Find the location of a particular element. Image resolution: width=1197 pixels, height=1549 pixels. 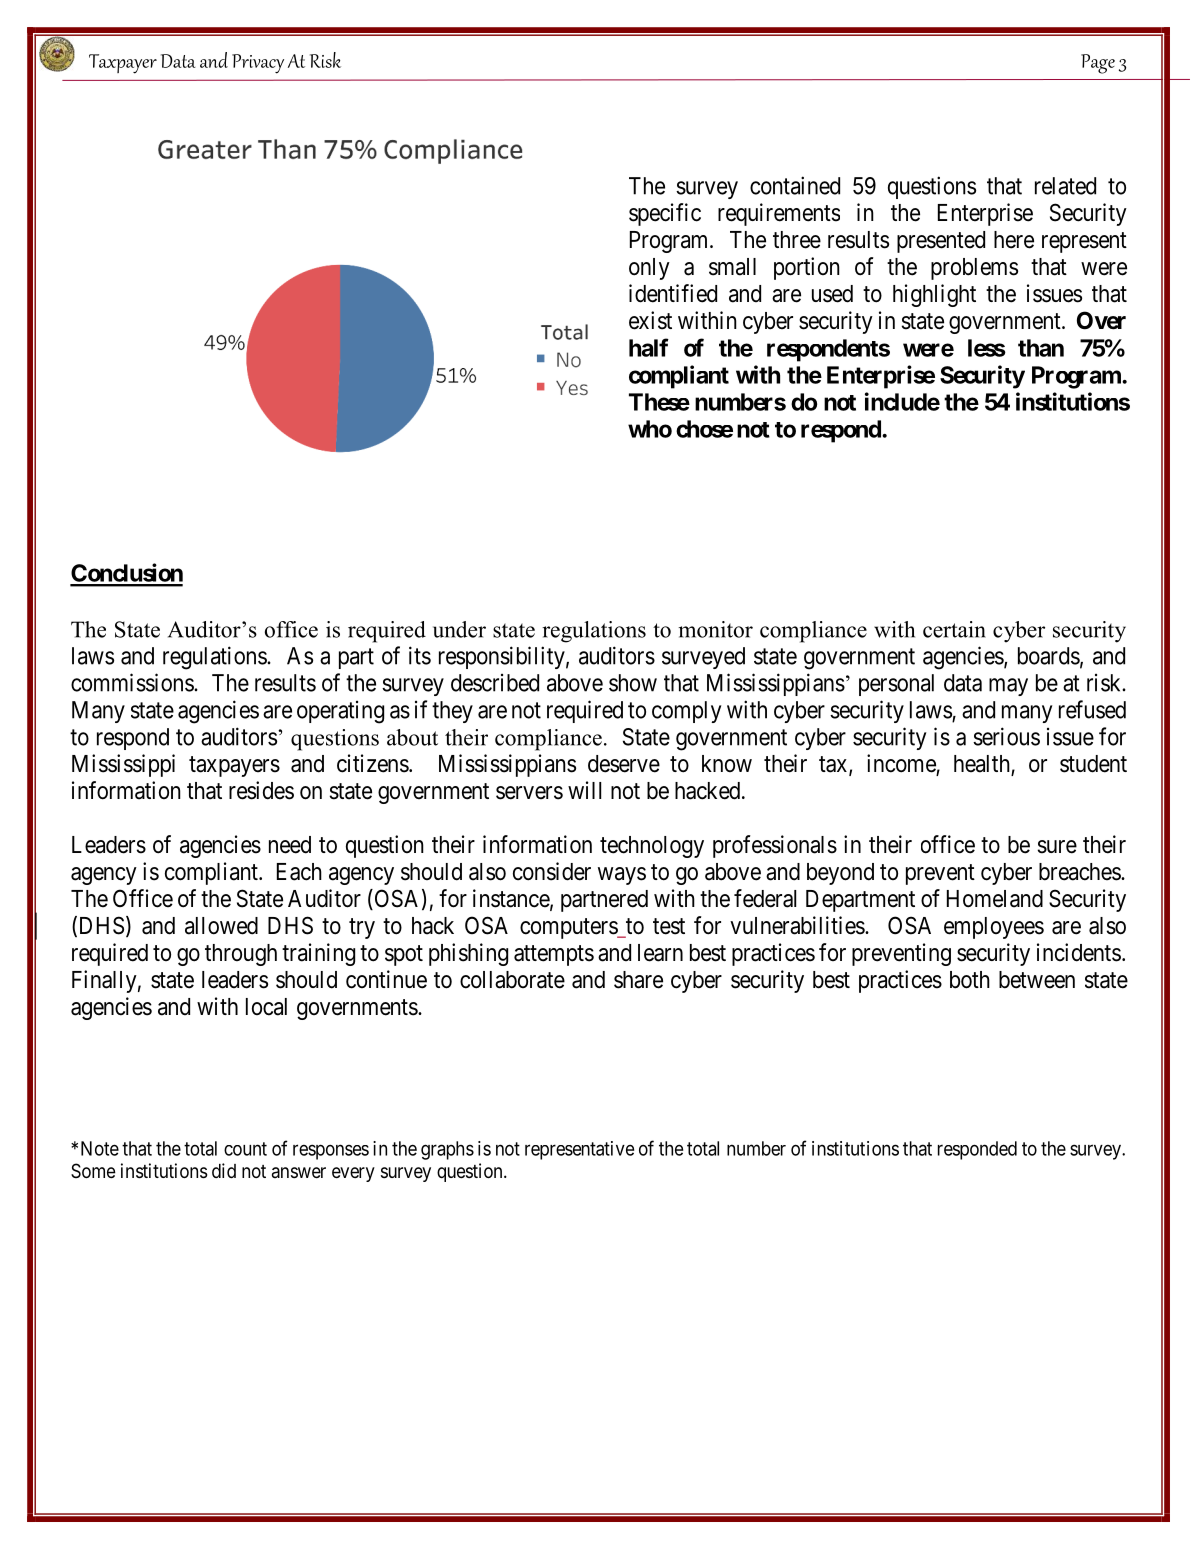

Page is located at coordinates (1098, 64).
